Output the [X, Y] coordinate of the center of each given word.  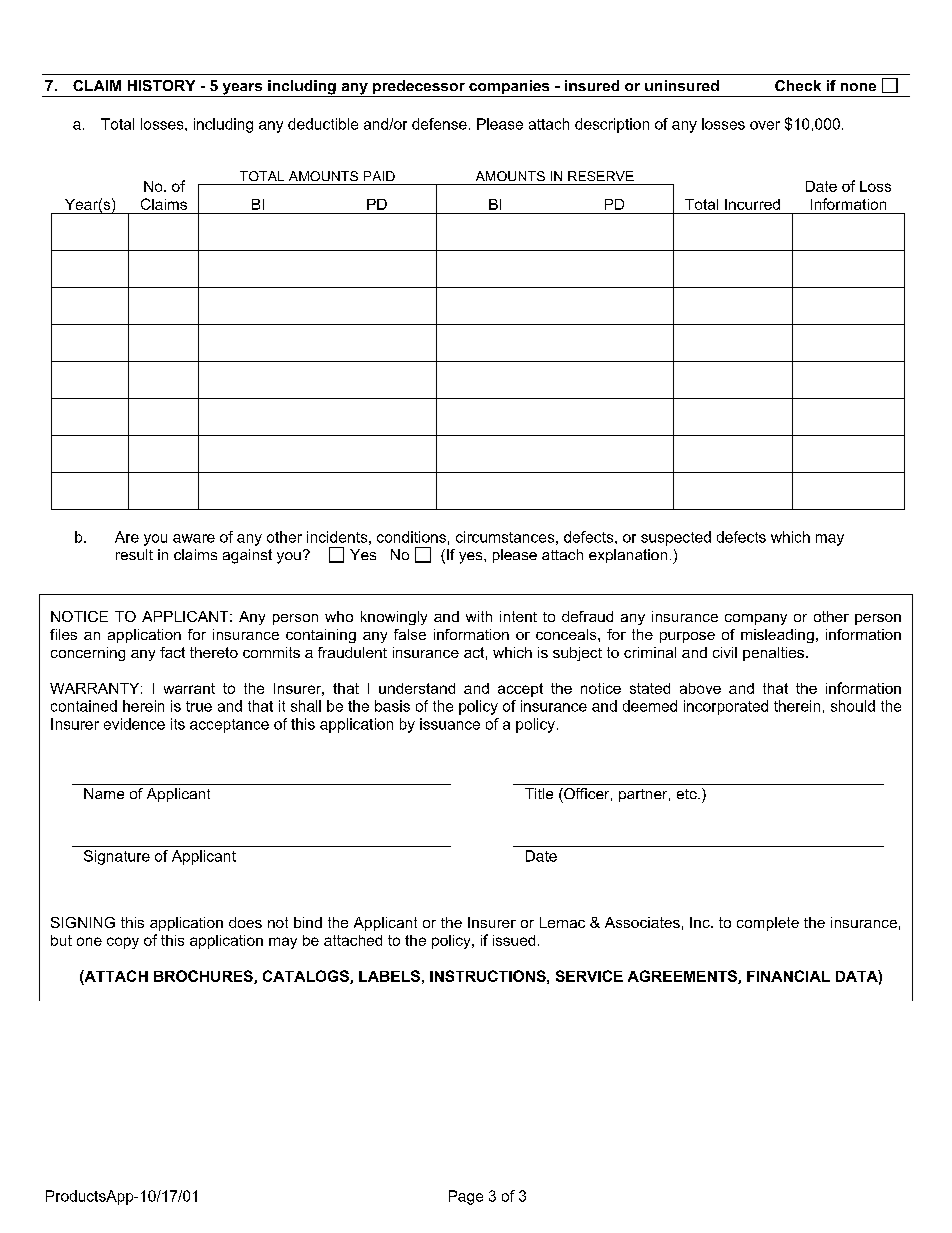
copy [123, 943]
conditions [411, 537]
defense [439, 124]
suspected [676, 538]
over [765, 125]
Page [466, 1197]
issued [514, 940]
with [479, 616]
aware [194, 538]
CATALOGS [307, 977]
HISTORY [161, 85]
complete [768, 924]
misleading [777, 636]
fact [172, 652]
